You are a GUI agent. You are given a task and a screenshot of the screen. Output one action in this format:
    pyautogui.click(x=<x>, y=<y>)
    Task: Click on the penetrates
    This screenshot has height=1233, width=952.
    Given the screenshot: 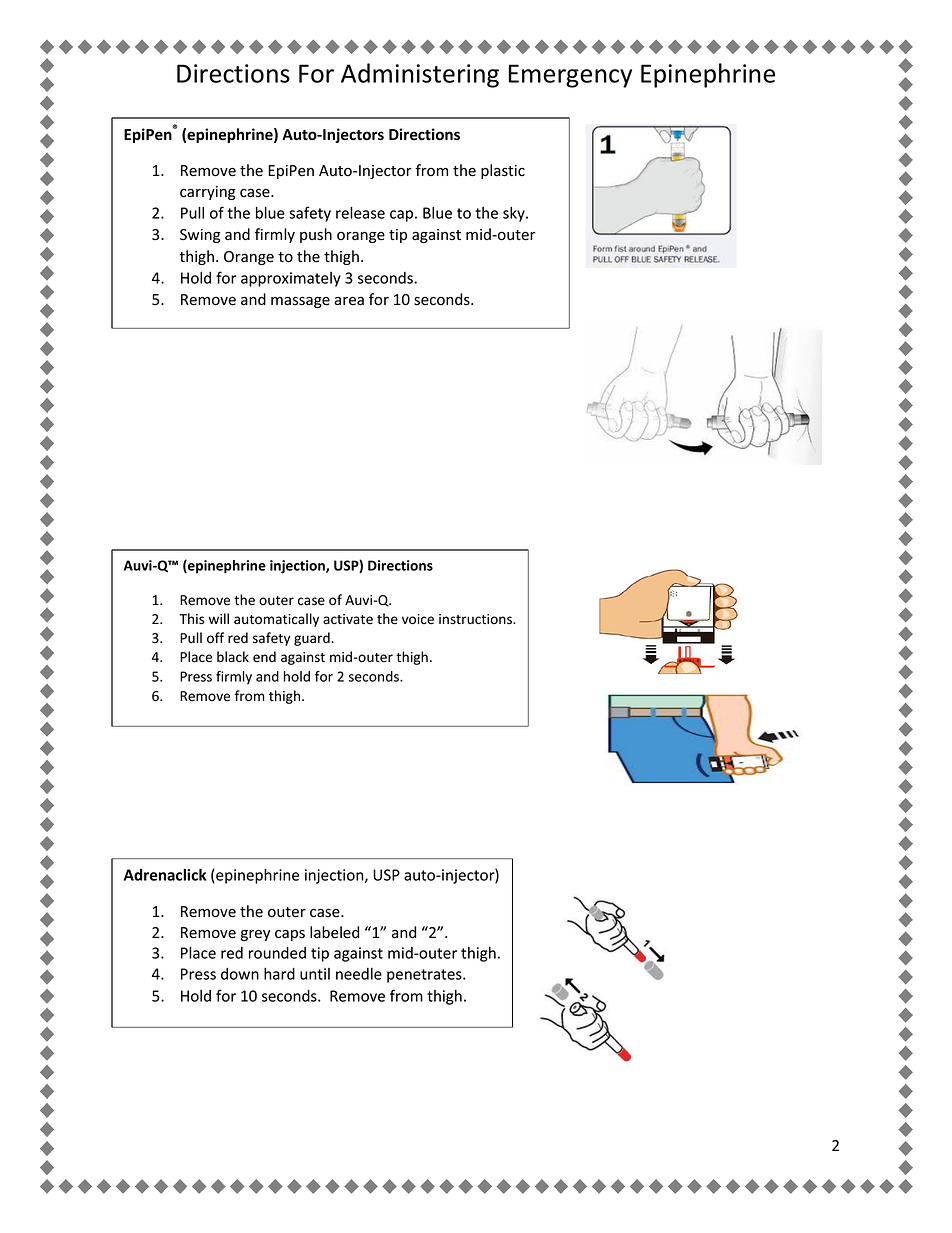 What is the action you would take?
    pyautogui.click(x=425, y=976)
